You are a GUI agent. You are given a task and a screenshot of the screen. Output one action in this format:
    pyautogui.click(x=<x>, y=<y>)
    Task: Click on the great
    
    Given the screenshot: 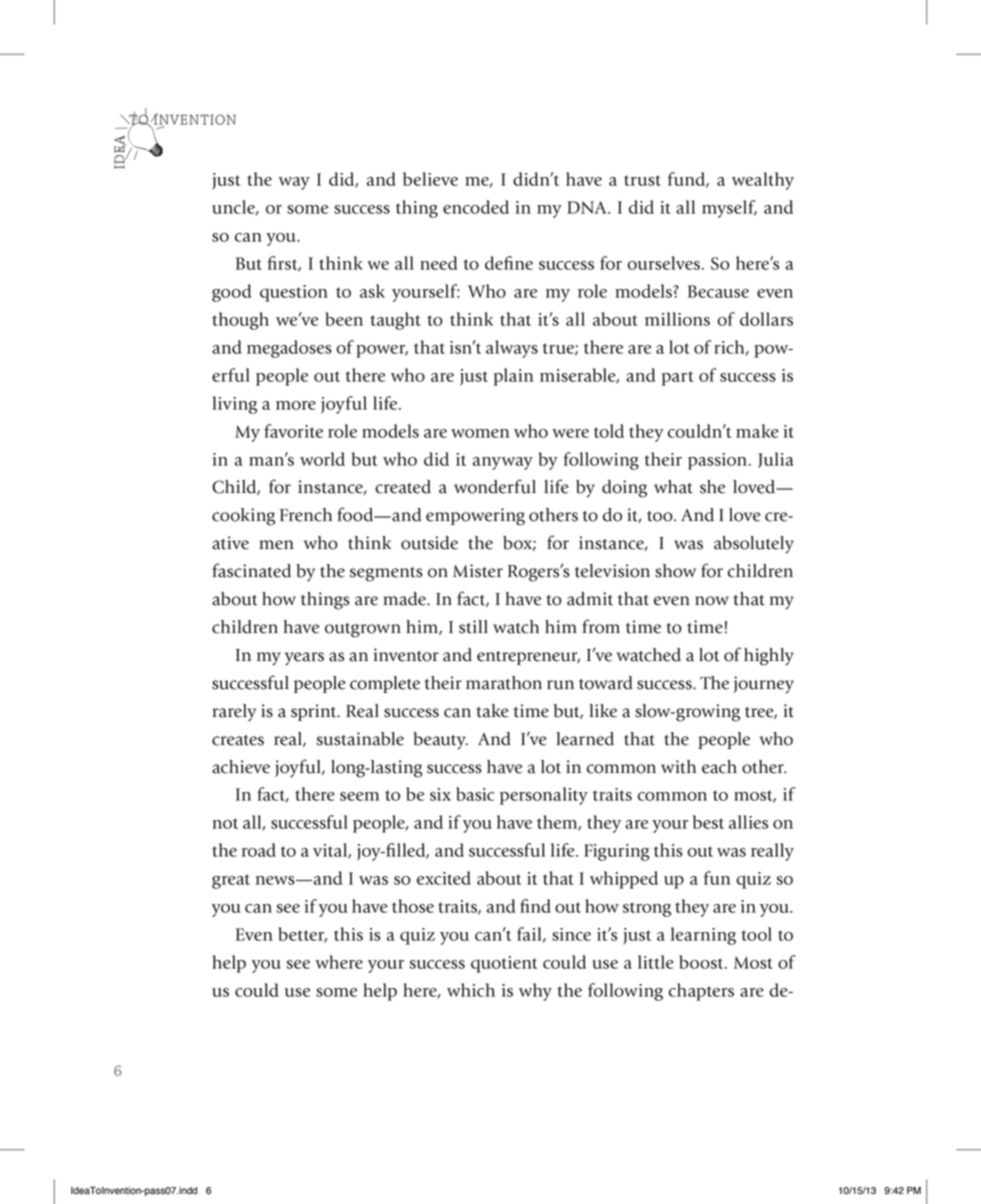 What is the action you would take?
    pyautogui.click(x=231, y=881)
